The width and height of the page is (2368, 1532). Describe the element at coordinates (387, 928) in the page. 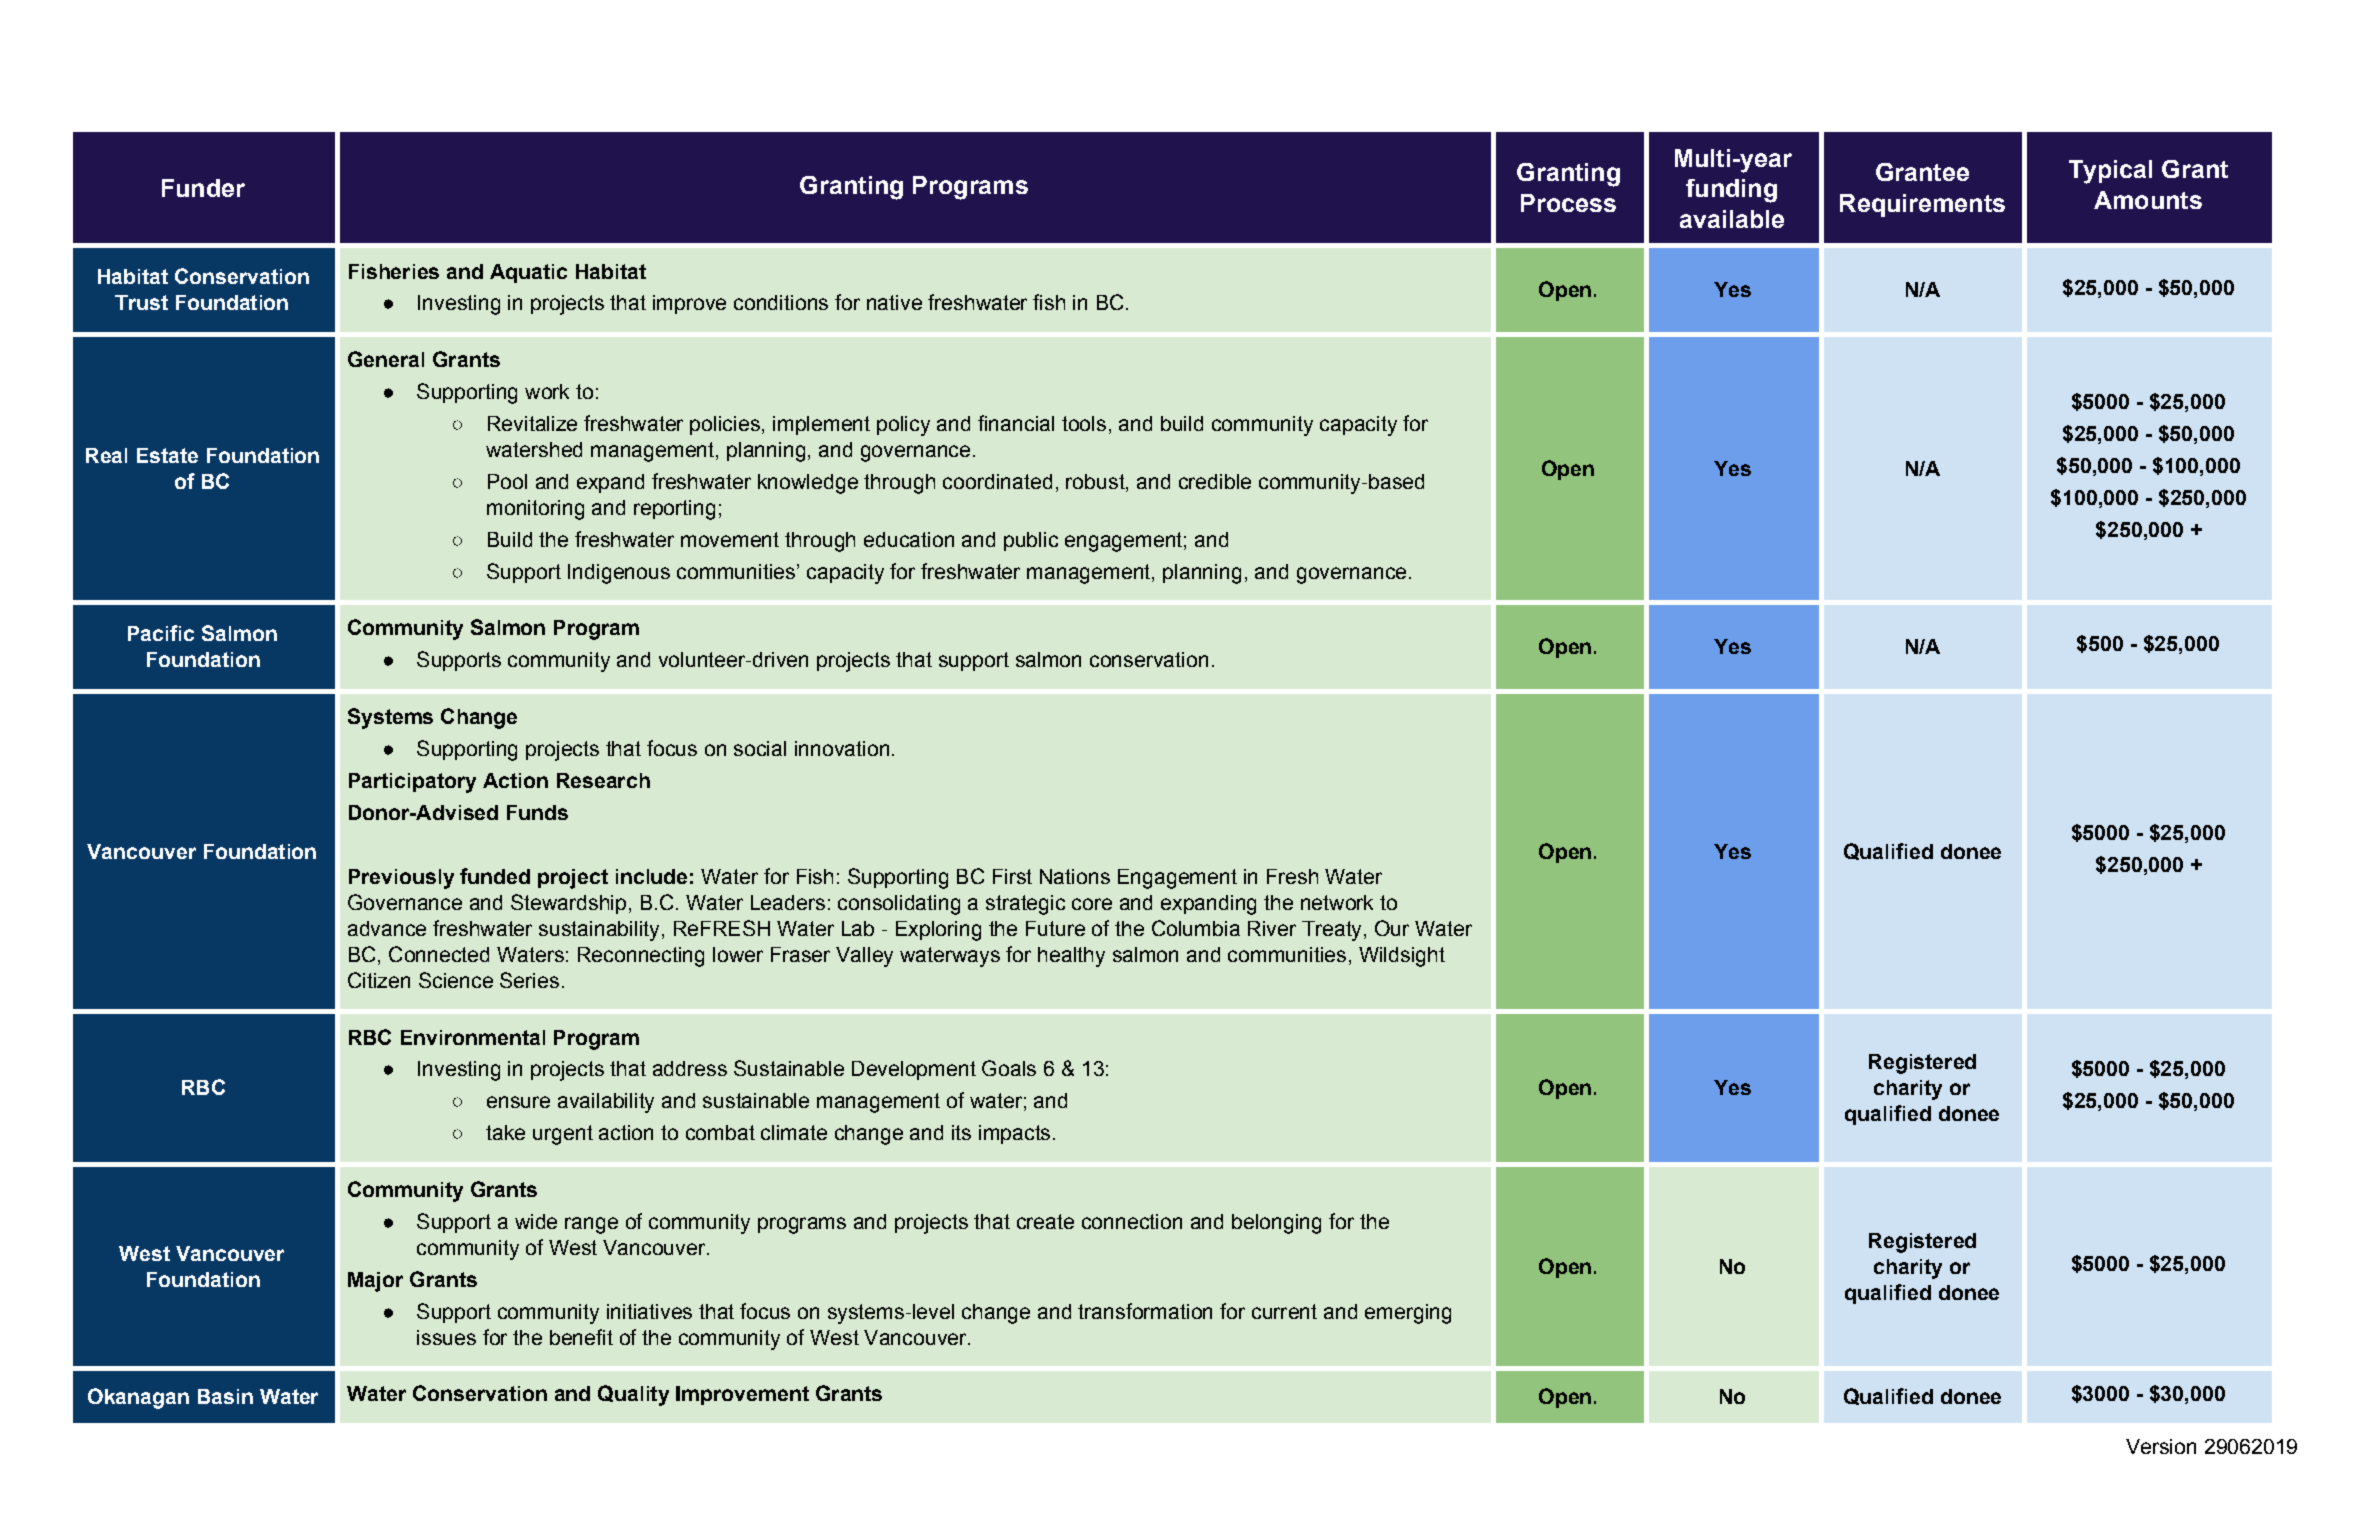

I see `advance` at that location.
